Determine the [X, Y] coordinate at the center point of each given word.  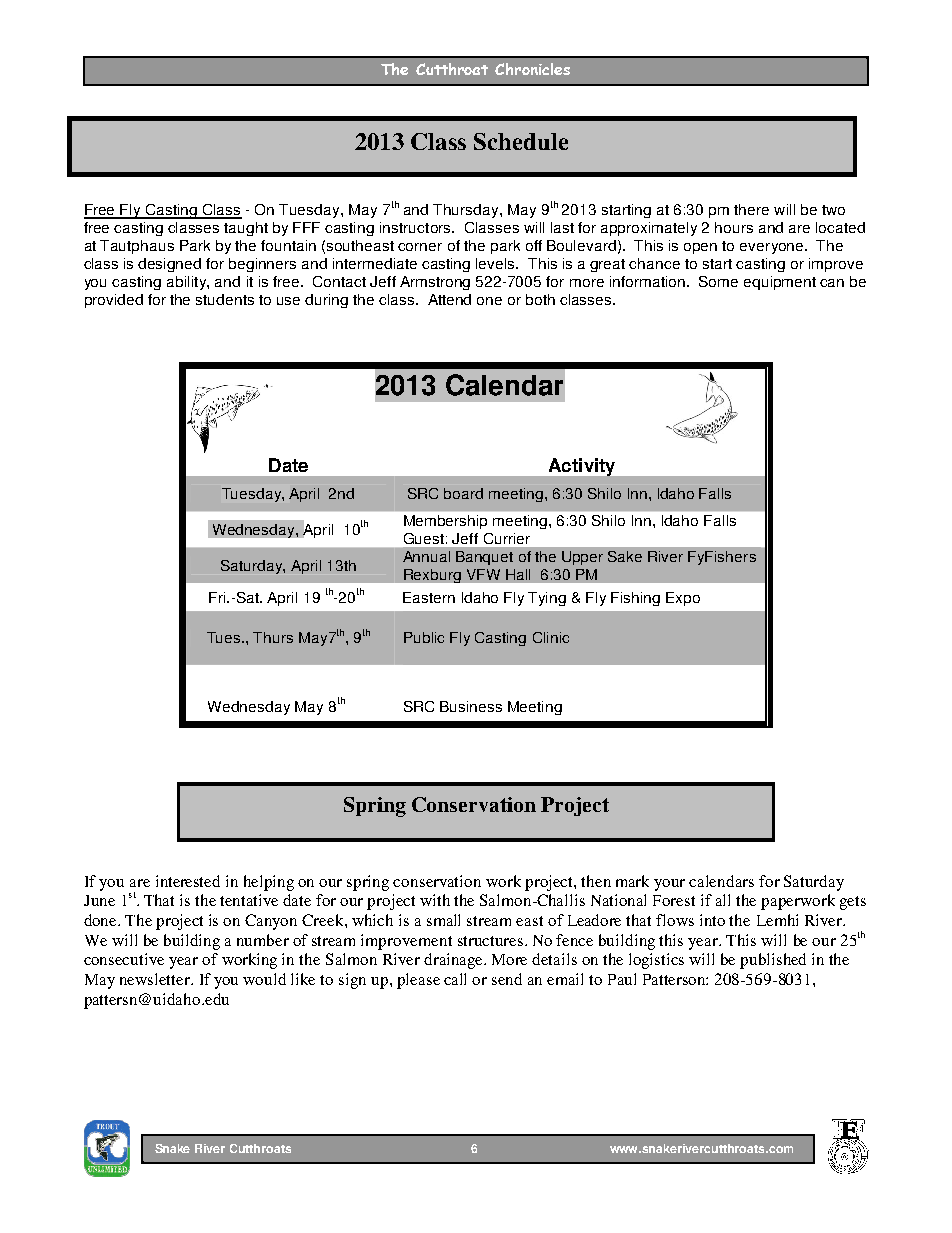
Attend [449, 299]
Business [471, 706]
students [225, 299]
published [773, 961]
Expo [683, 599]
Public [424, 637]
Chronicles [532, 69]
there [751, 209]
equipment [780, 283]
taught [246, 229]
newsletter [156, 979]
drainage [454, 961]
